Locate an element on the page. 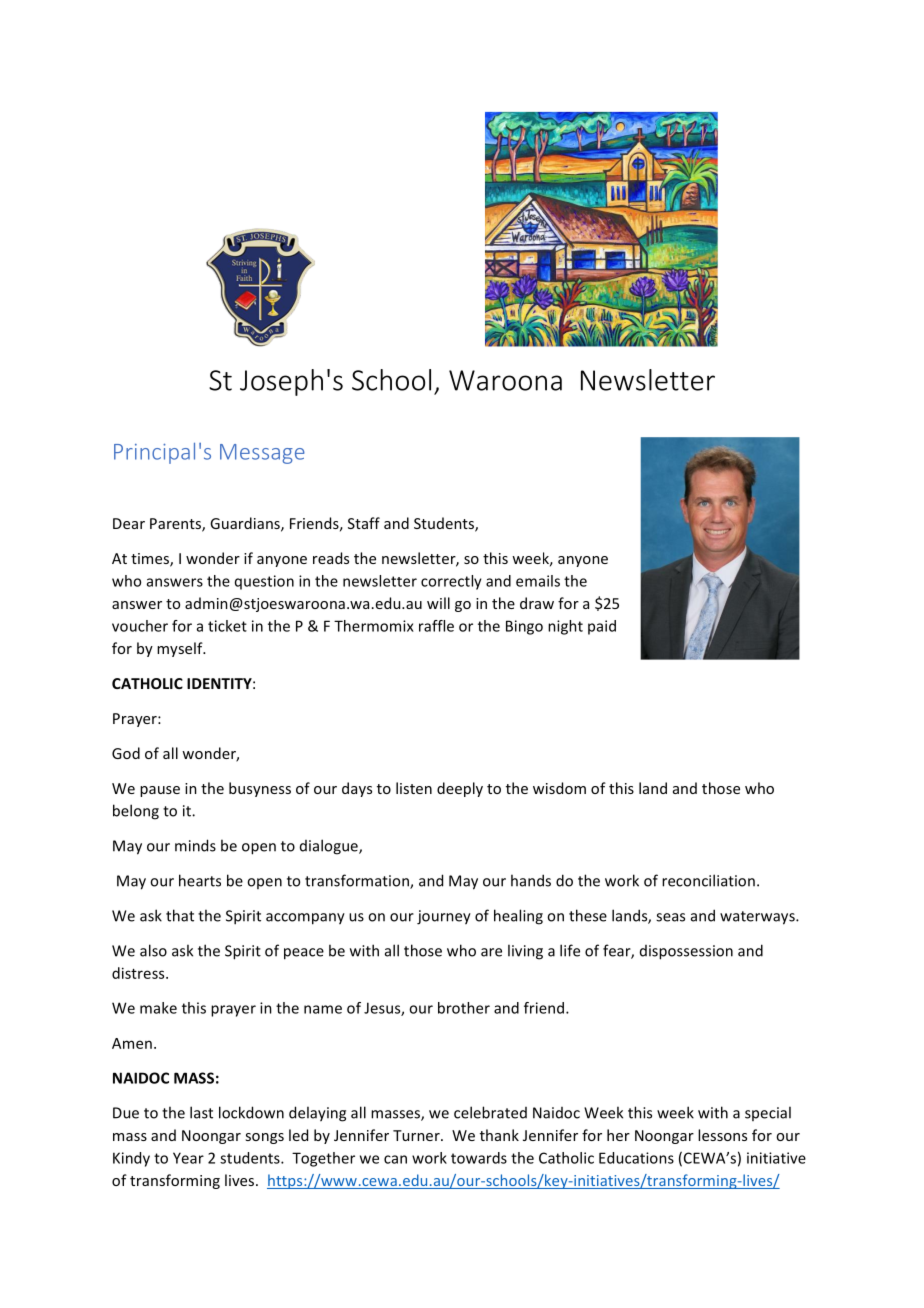  Staff is located at coordinates (364, 523).
